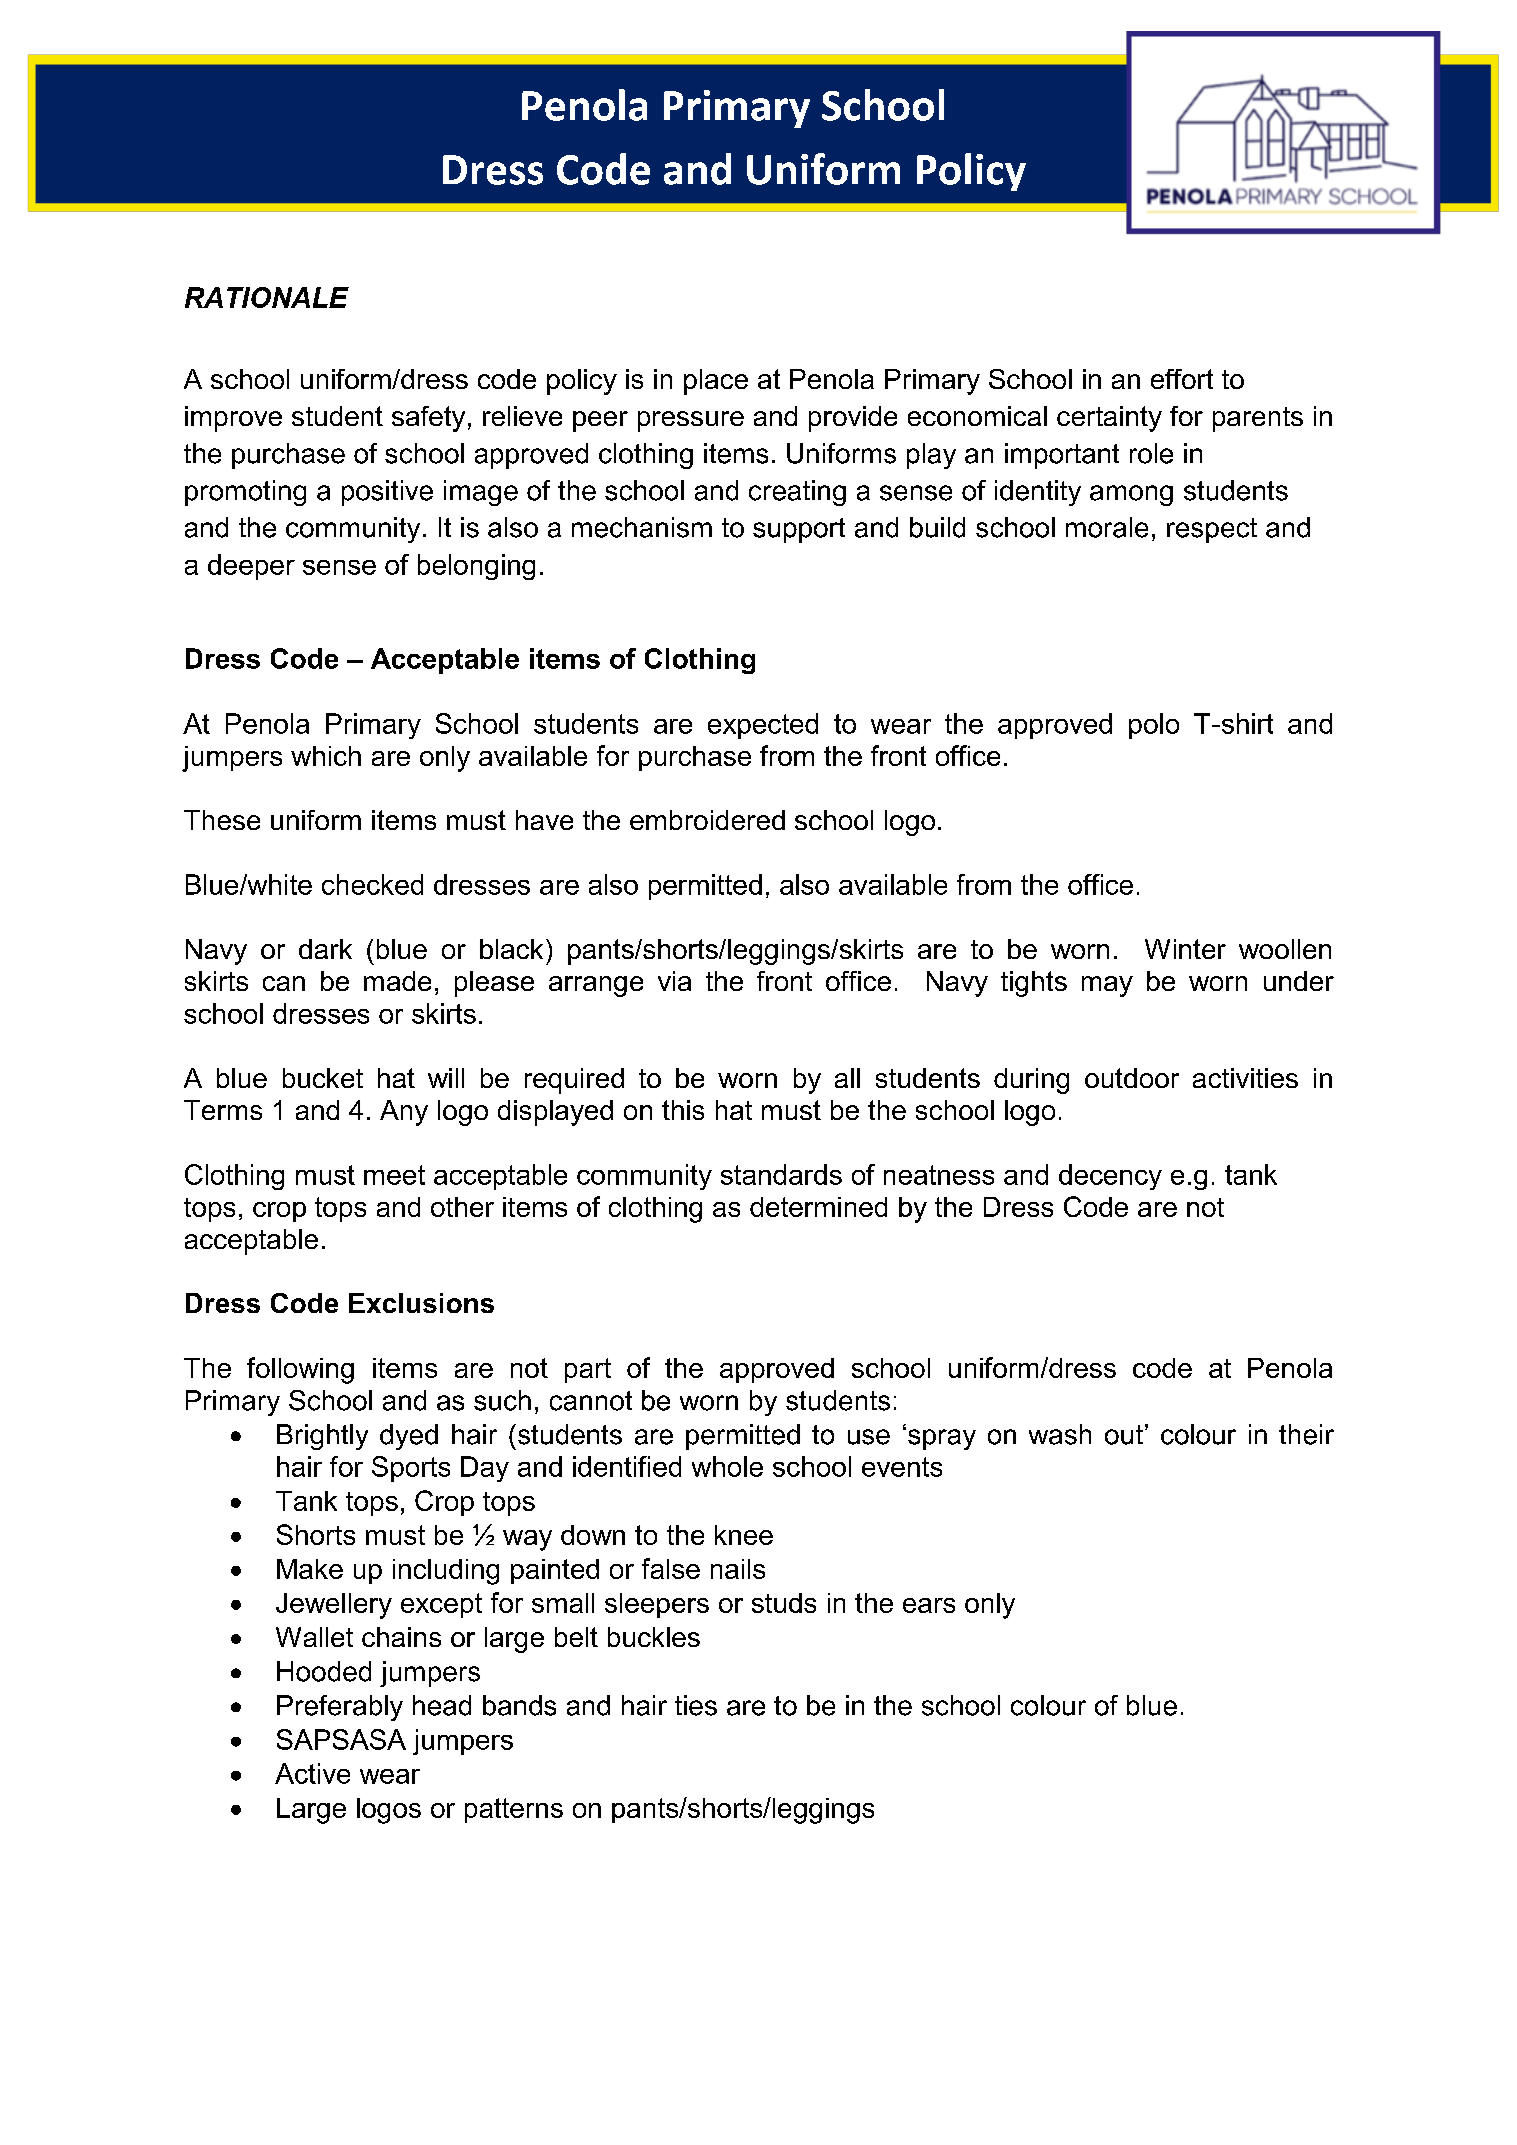 This screenshot has height=2145, width=1517. I want to click on studs, so click(784, 1603).
